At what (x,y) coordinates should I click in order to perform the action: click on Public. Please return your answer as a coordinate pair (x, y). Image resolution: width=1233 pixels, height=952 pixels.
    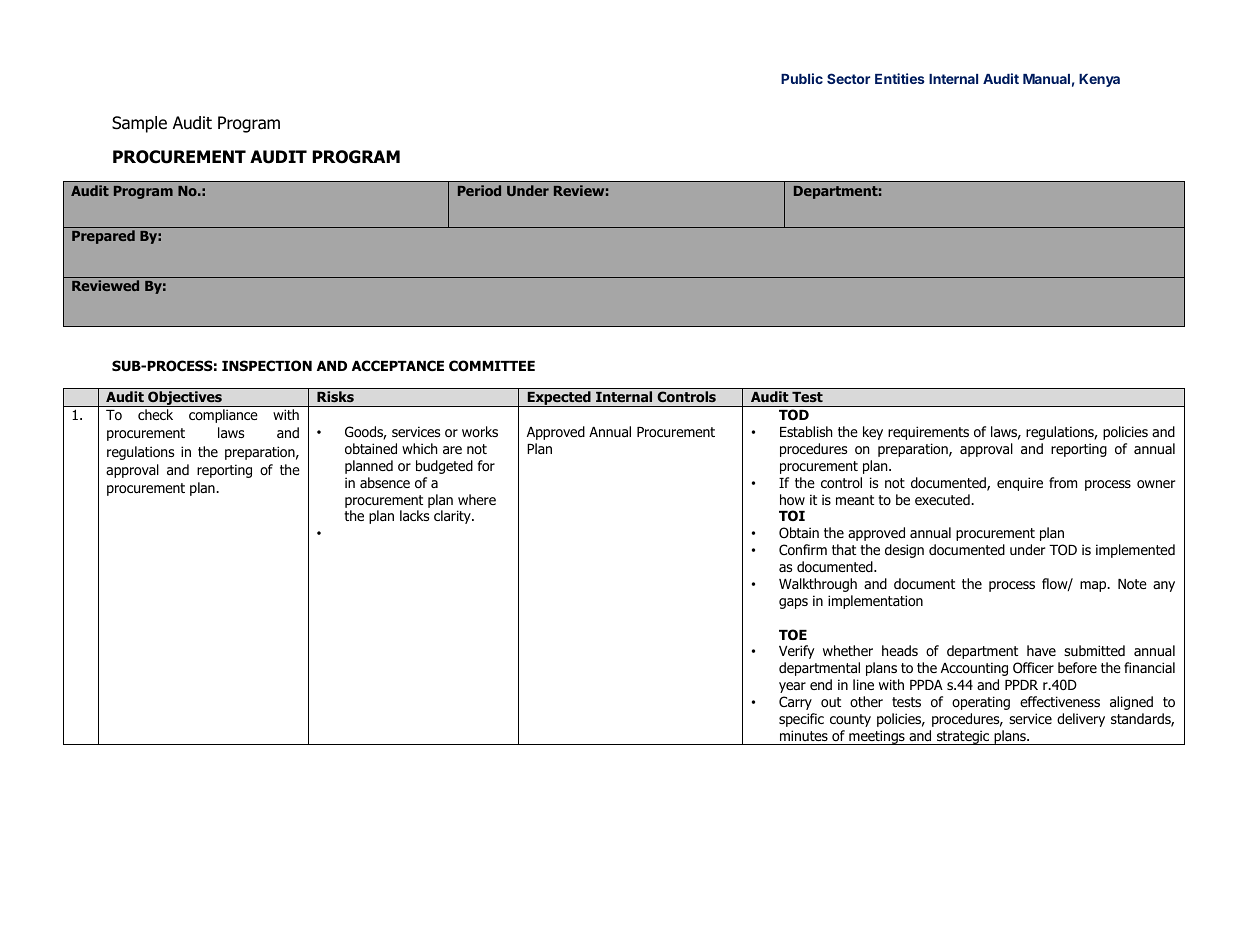
    Looking at the image, I should click on (802, 78).
